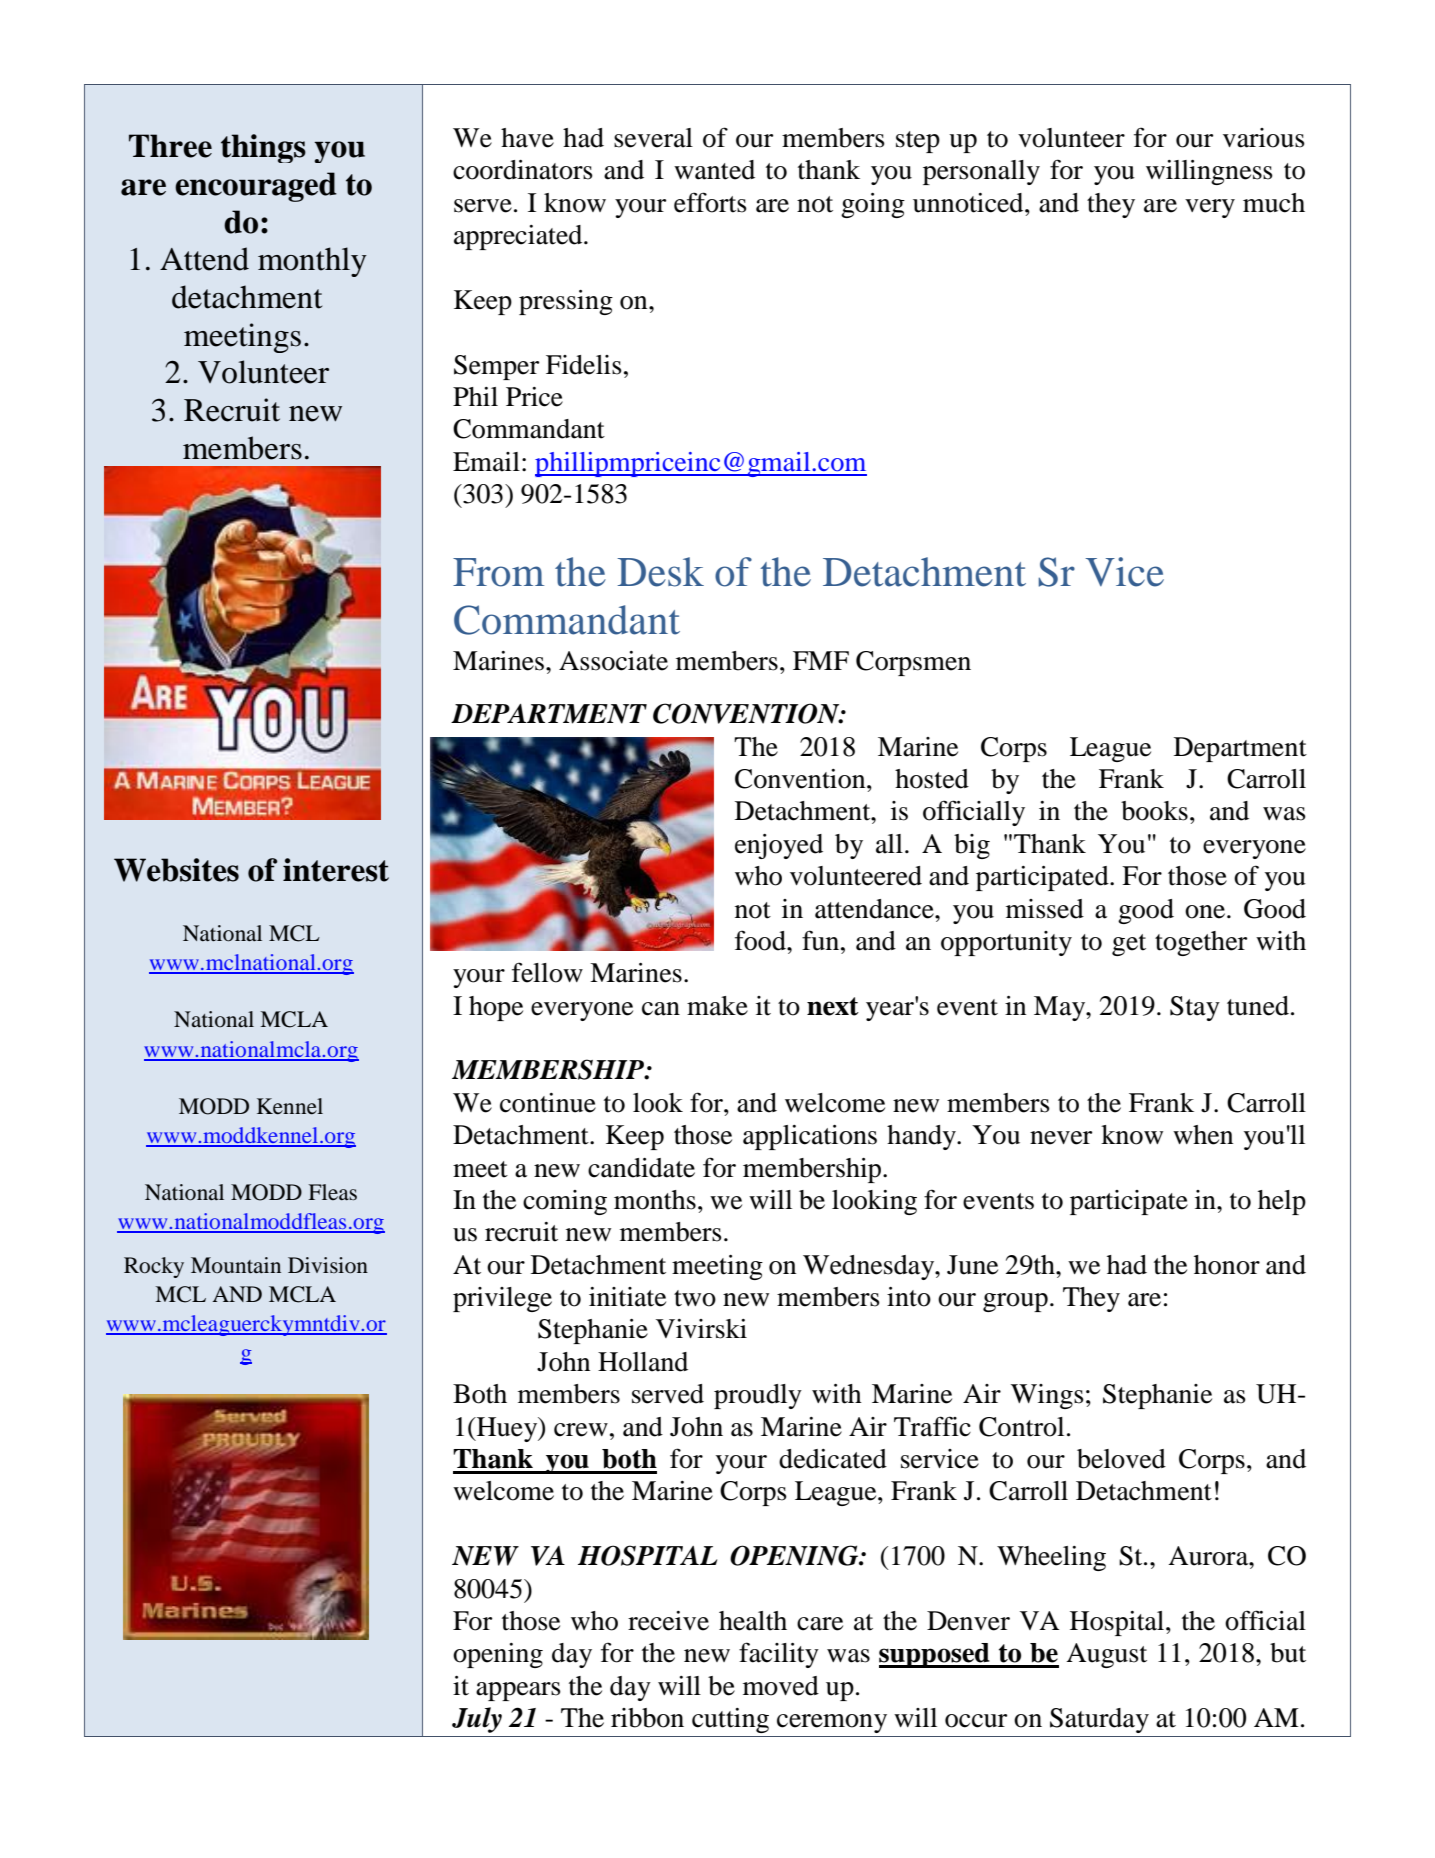 The height and width of the document is (1858, 1435). What do you see at coordinates (714, 170) in the document?
I see `wanted` at bounding box center [714, 170].
